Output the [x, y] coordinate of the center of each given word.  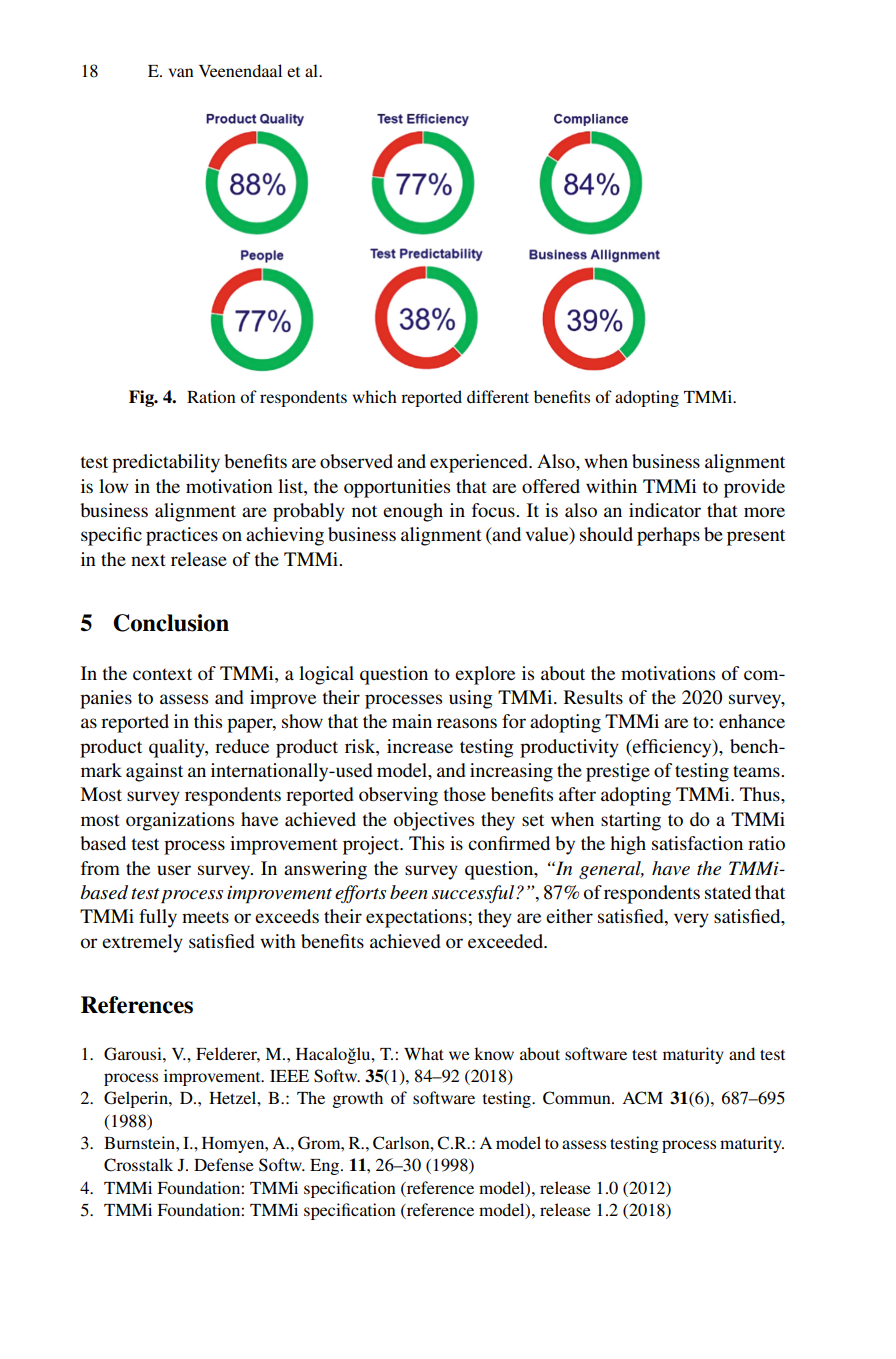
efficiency [672, 748]
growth [358, 1099]
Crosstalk [138, 1165]
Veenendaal [240, 70]
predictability [166, 463]
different [498, 396]
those [465, 794]
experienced [480, 463]
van [181, 72]
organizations [180, 821]
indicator [665, 510]
